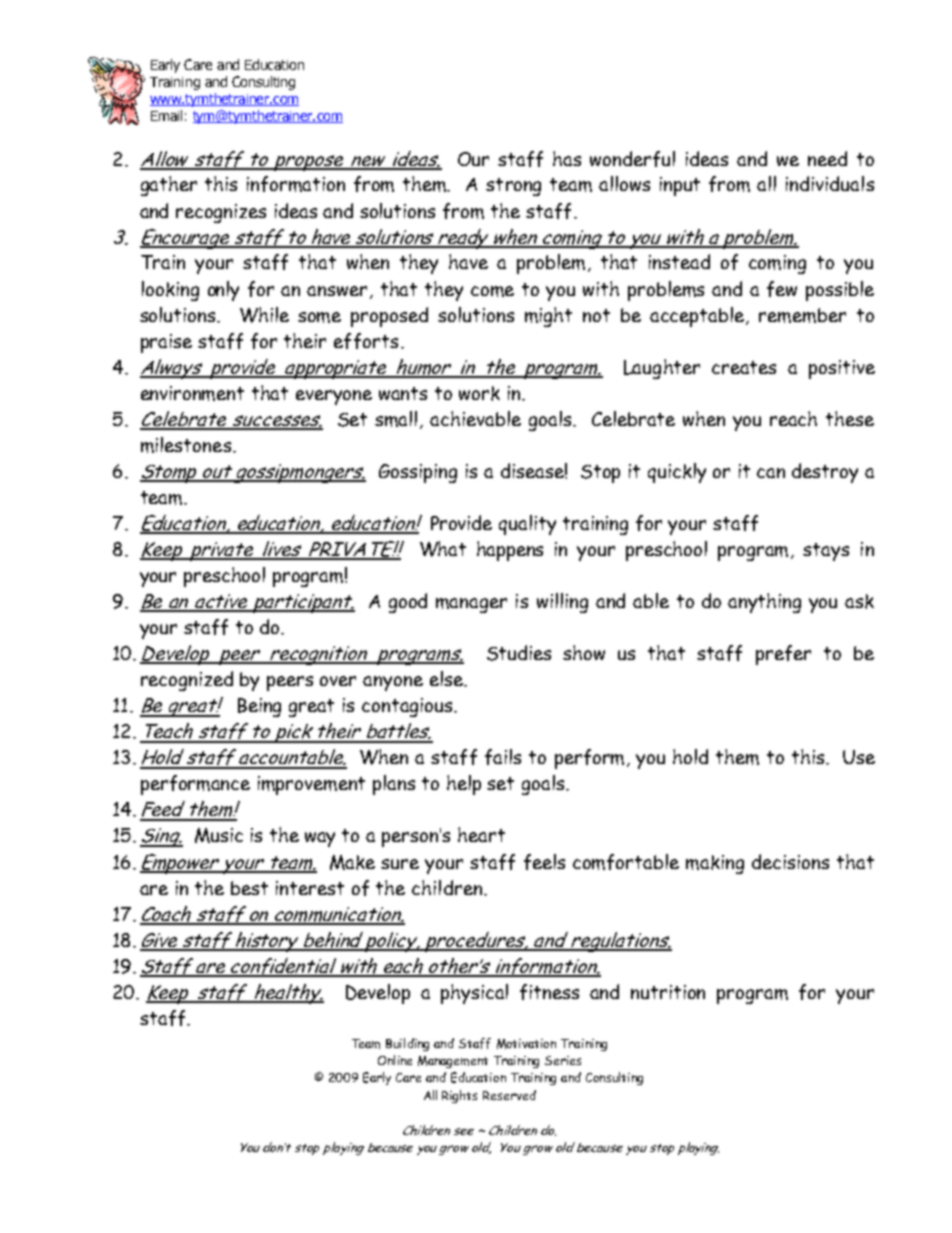 The image size is (952, 1233). What do you see at coordinates (471, 605) in the screenshot?
I see `manager` at bounding box center [471, 605].
